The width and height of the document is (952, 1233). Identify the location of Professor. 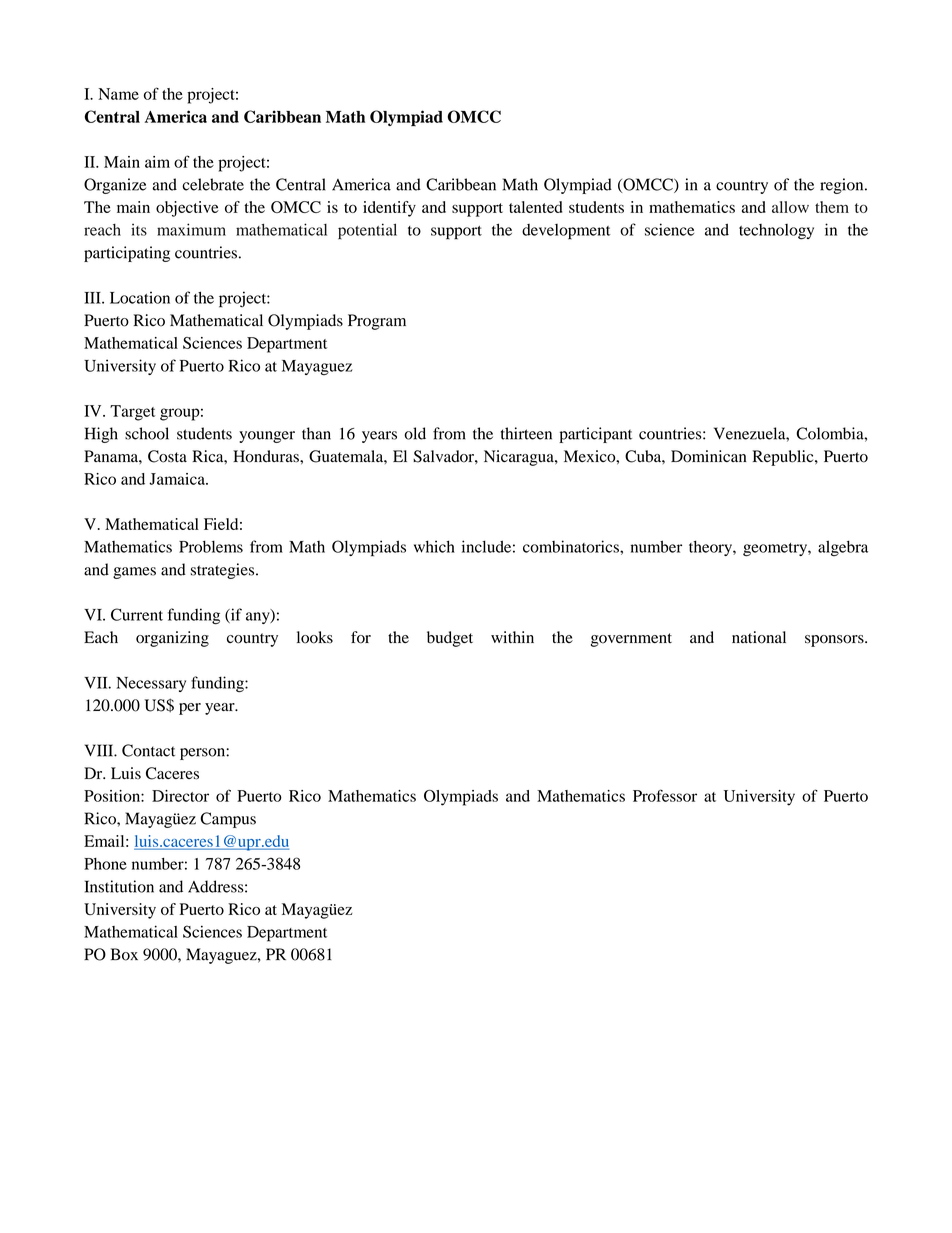
(665, 795).
